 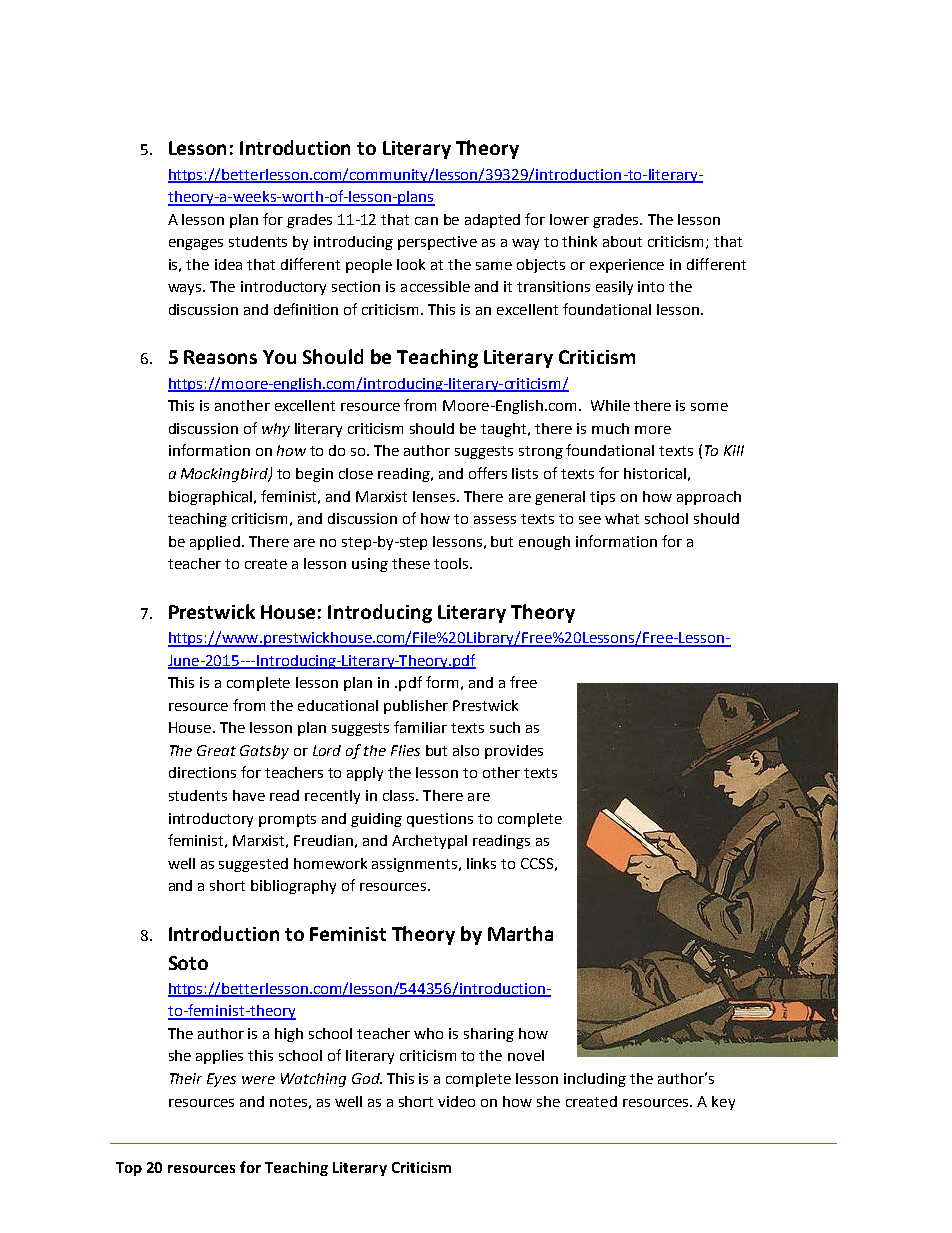 What do you see at coordinates (622, 241) in the screenshot?
I see `about` at bounding box center [622, 241].
